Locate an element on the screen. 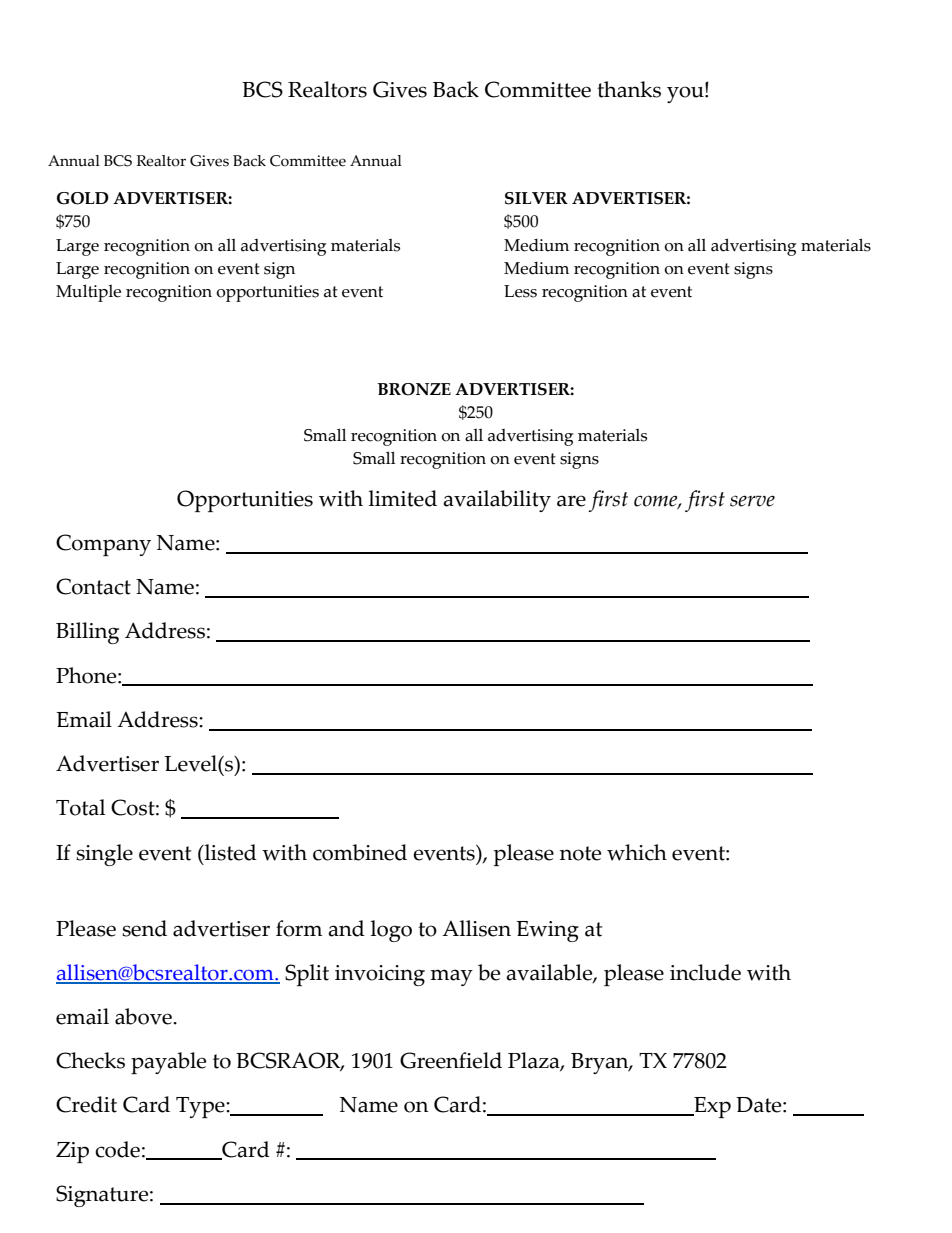 Image resolution: width=952 pixels, height=1233 pixels. thanks is located at coordinates (629, 89).
